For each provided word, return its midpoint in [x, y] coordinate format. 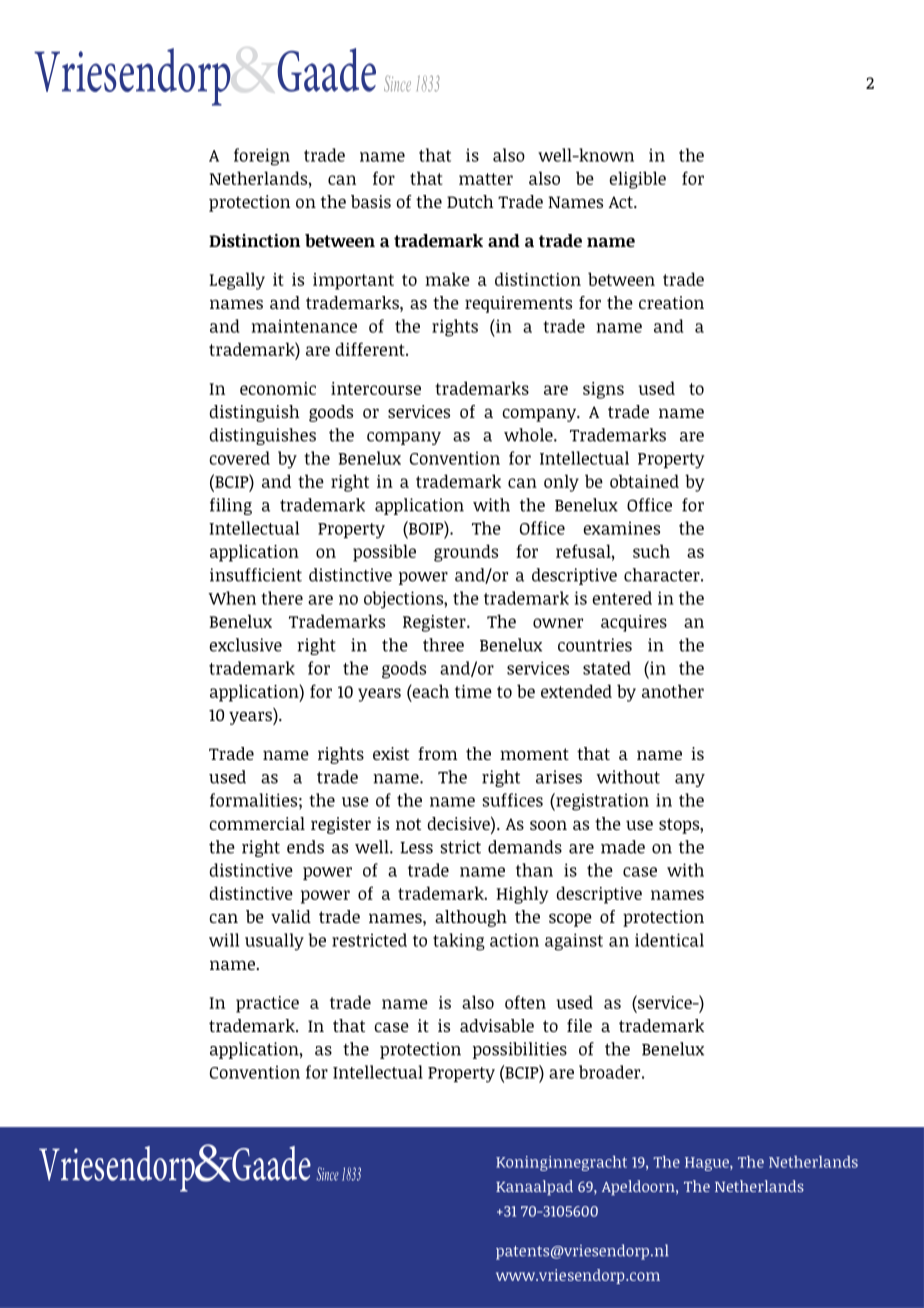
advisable [497, 1025]
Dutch [470, 201]
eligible [637, 180]
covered [239, 458]
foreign [262, 157]
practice [267, 1004]
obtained [644, 481]
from [437, 753]
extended [576, 691]
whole [529, 435]
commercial [257, 823]
